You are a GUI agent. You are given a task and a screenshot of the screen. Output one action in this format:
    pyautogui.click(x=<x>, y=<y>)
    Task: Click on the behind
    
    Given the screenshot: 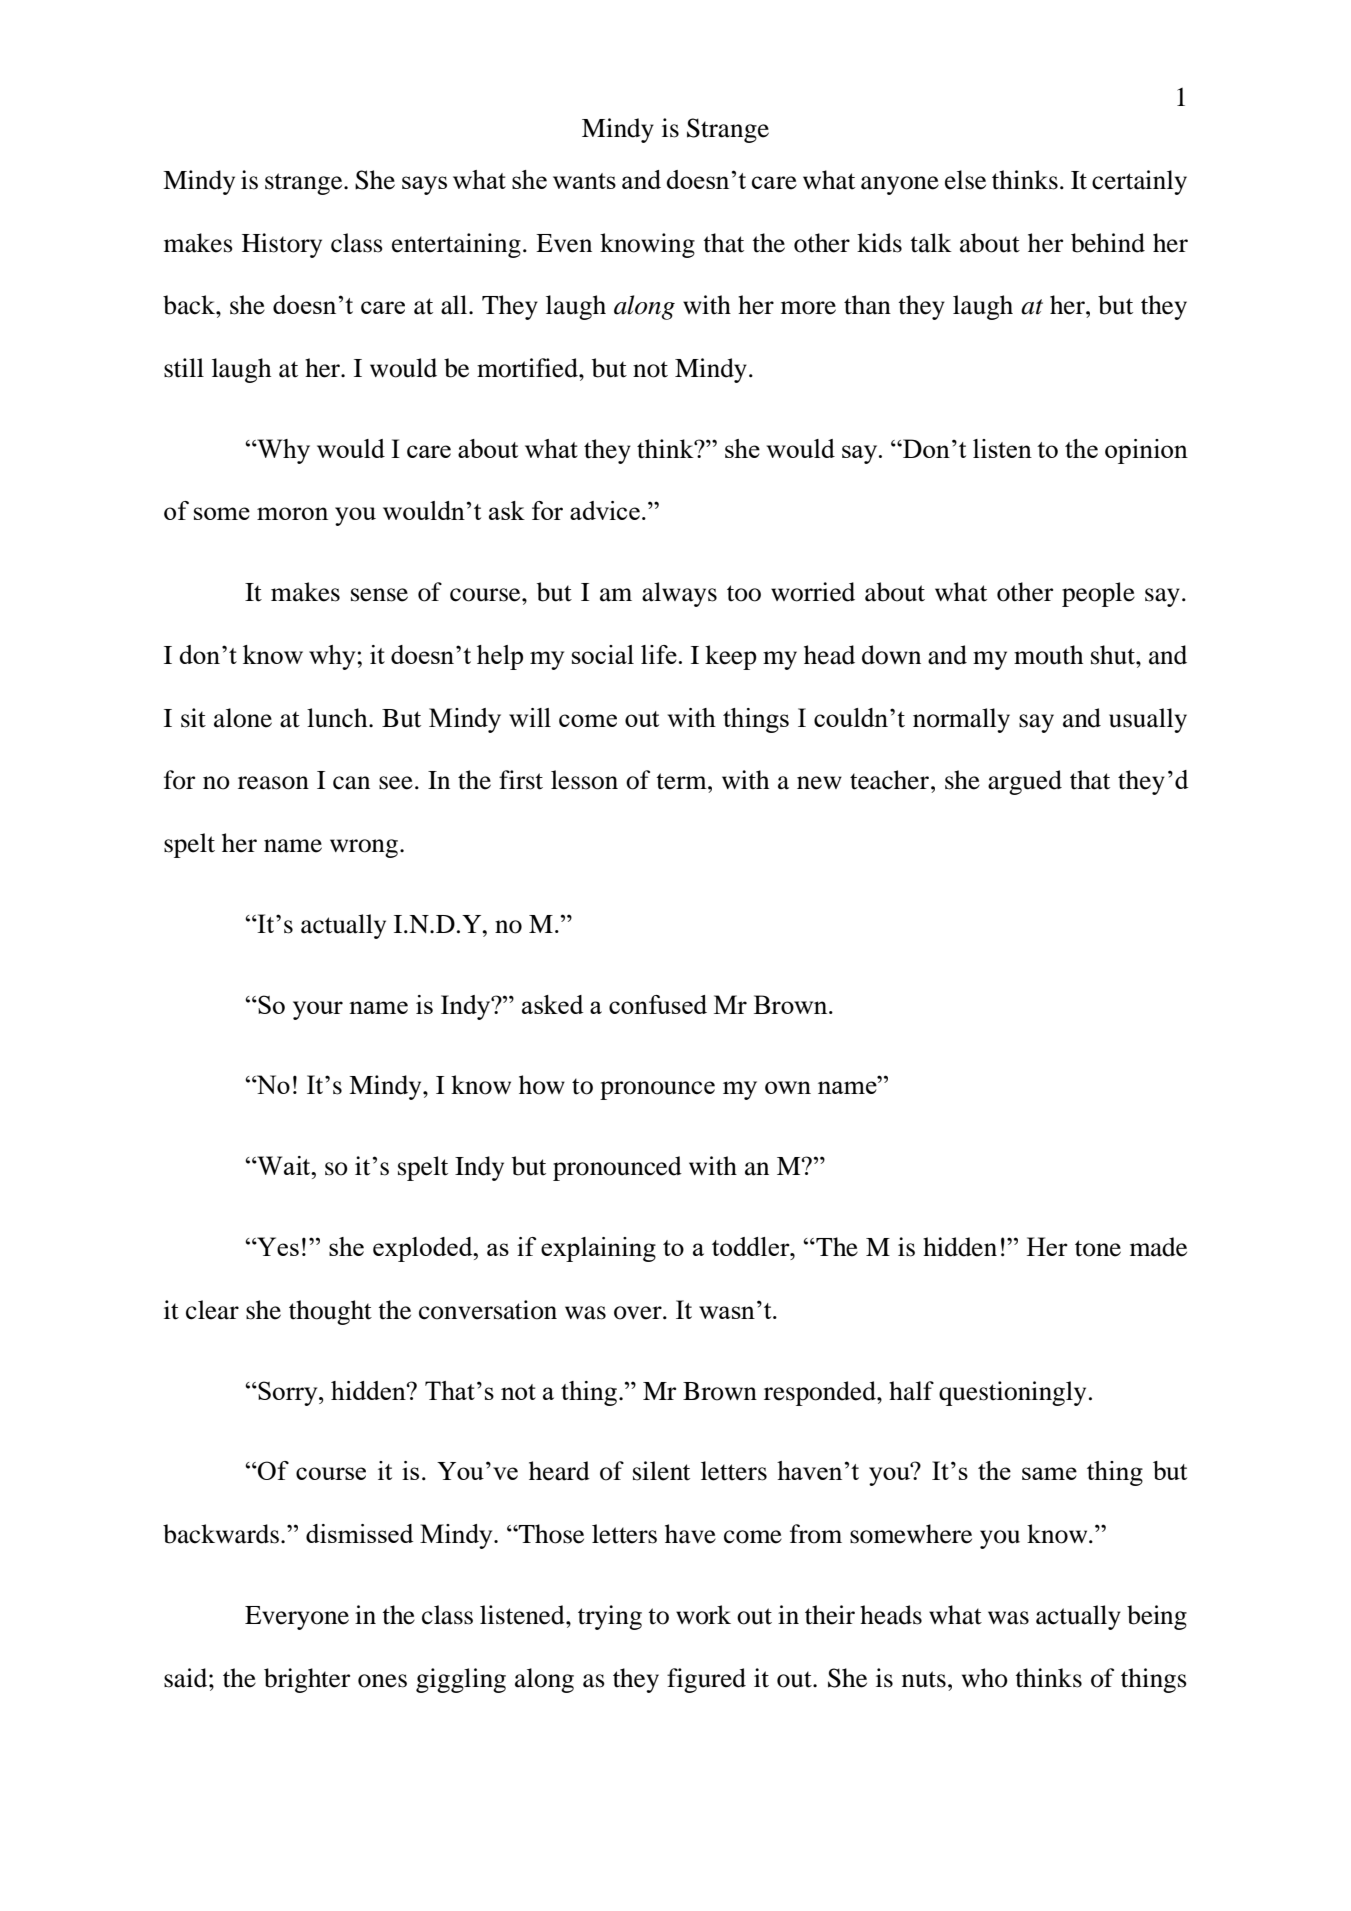 What is the action you would take?
    pyautogui.click(x=1108, y=243)
